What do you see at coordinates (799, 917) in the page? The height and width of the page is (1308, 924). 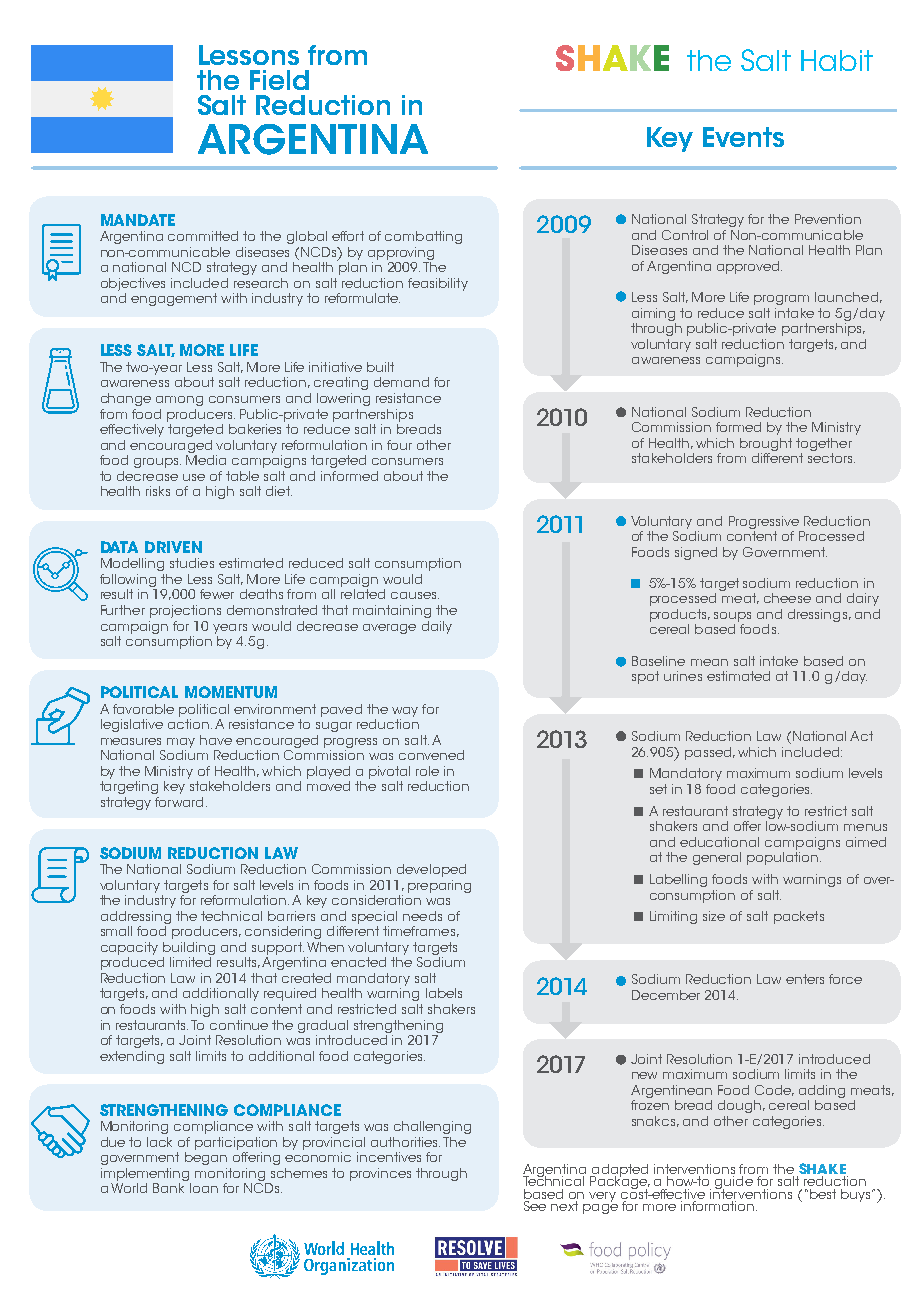 I see `packets` at bounding box center [799, 917].
